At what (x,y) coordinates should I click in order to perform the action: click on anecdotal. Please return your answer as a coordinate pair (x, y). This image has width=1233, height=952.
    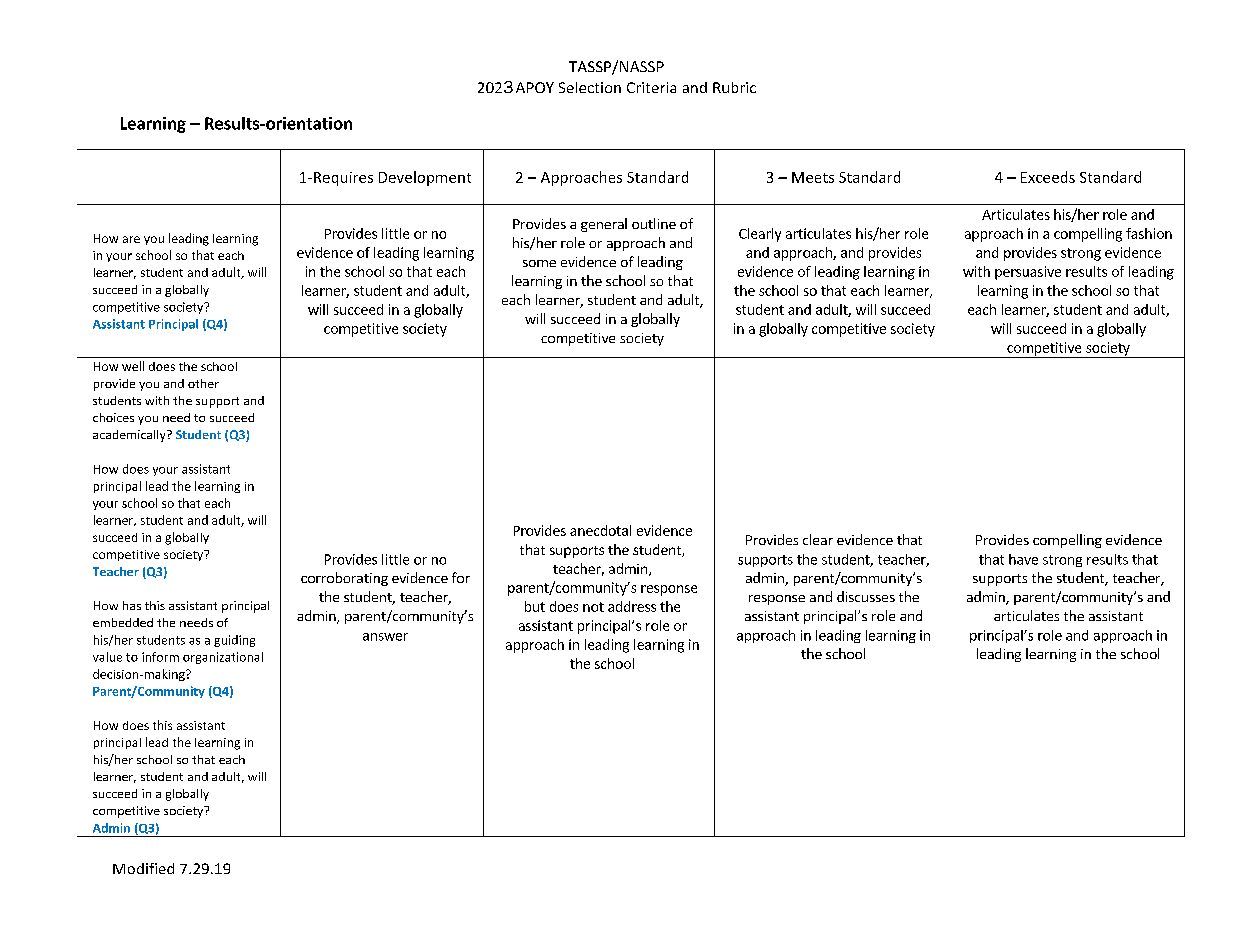
    Looking at the image, I should click on (600, 530).
